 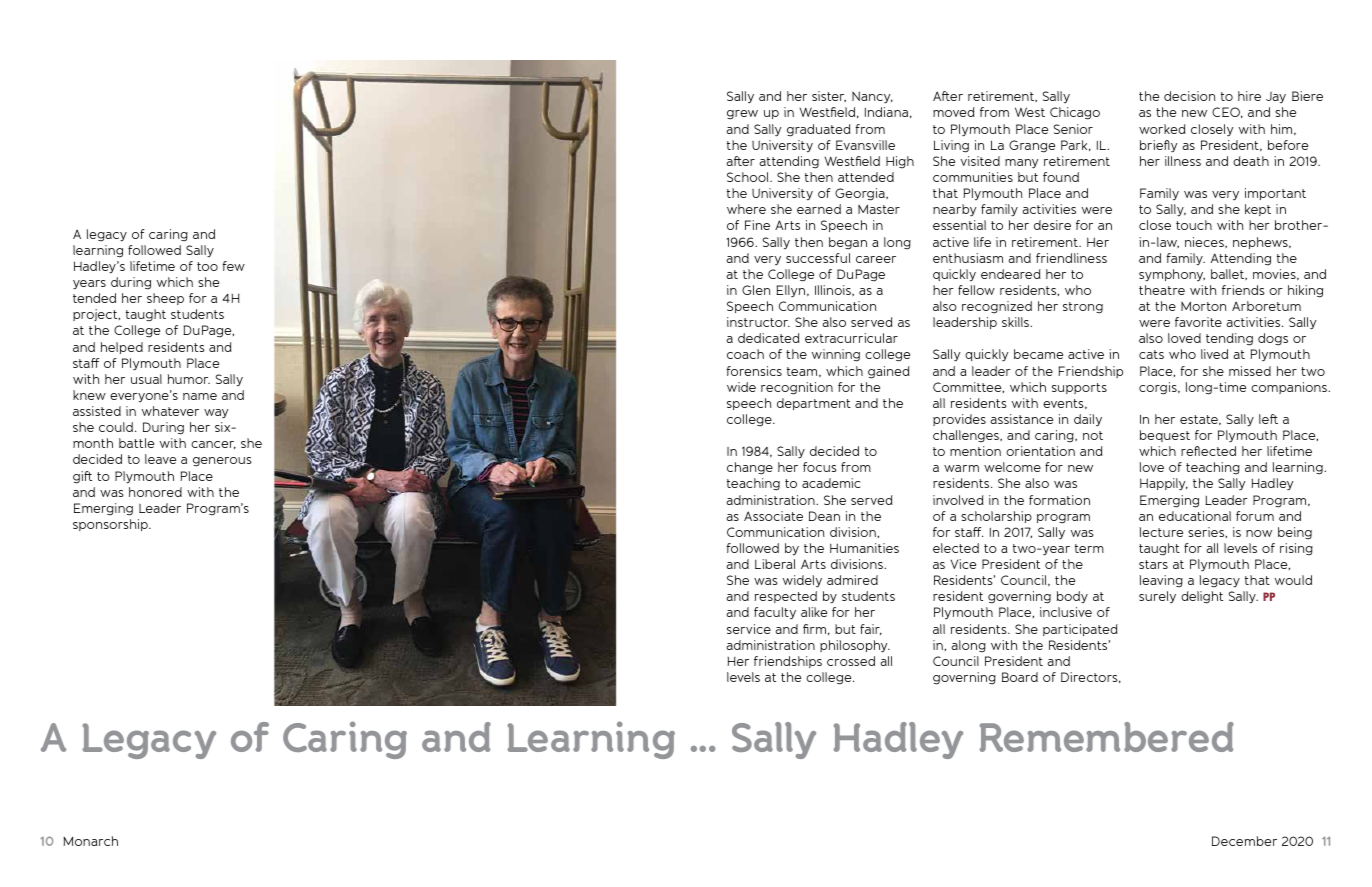 I want to click on worked, so click(x=1162, y=129).
